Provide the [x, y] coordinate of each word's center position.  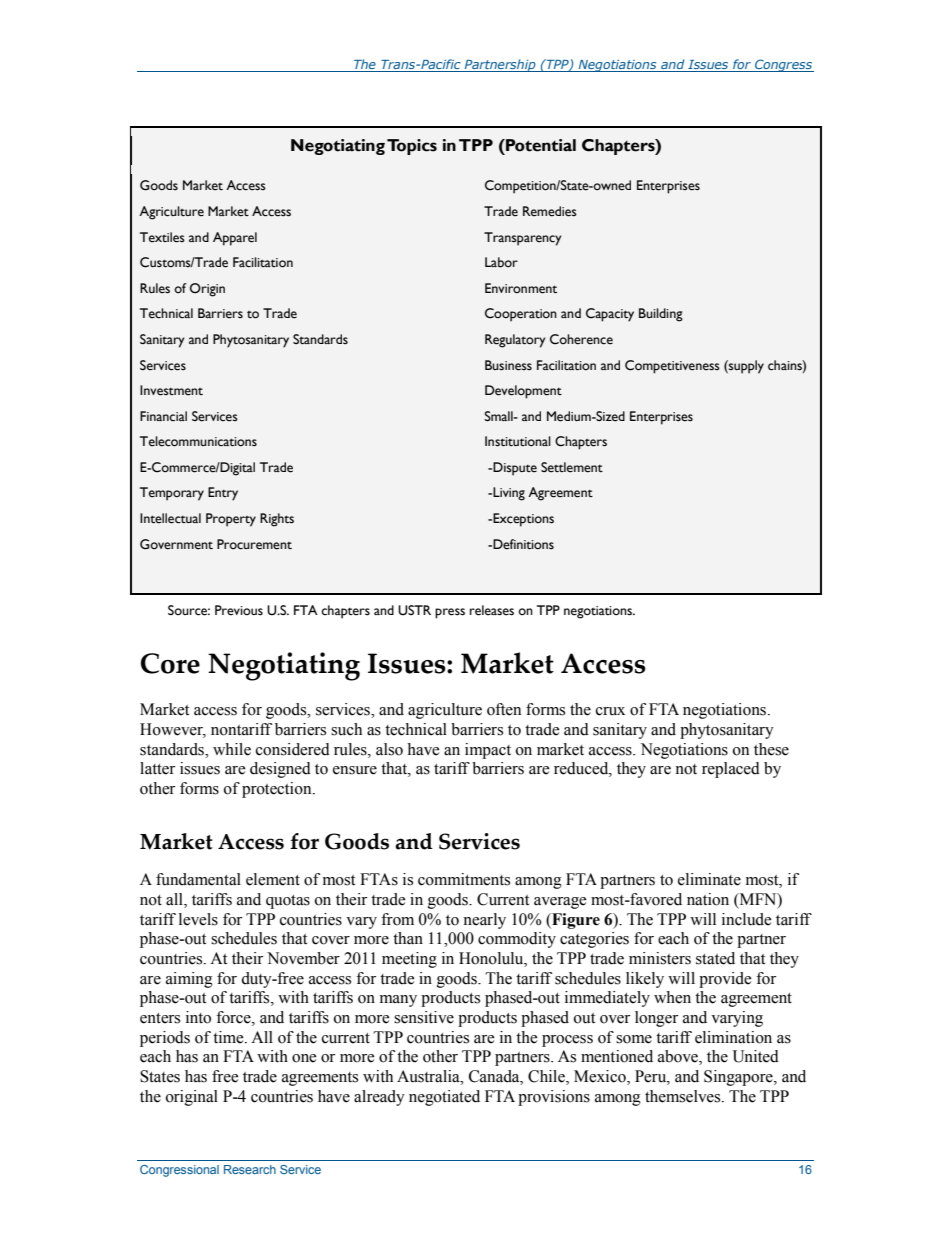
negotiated [444, 1098]
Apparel [235, 239]
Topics [412, 147]
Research [250, 1169]
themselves [684, 1096]
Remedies [550, 211]
